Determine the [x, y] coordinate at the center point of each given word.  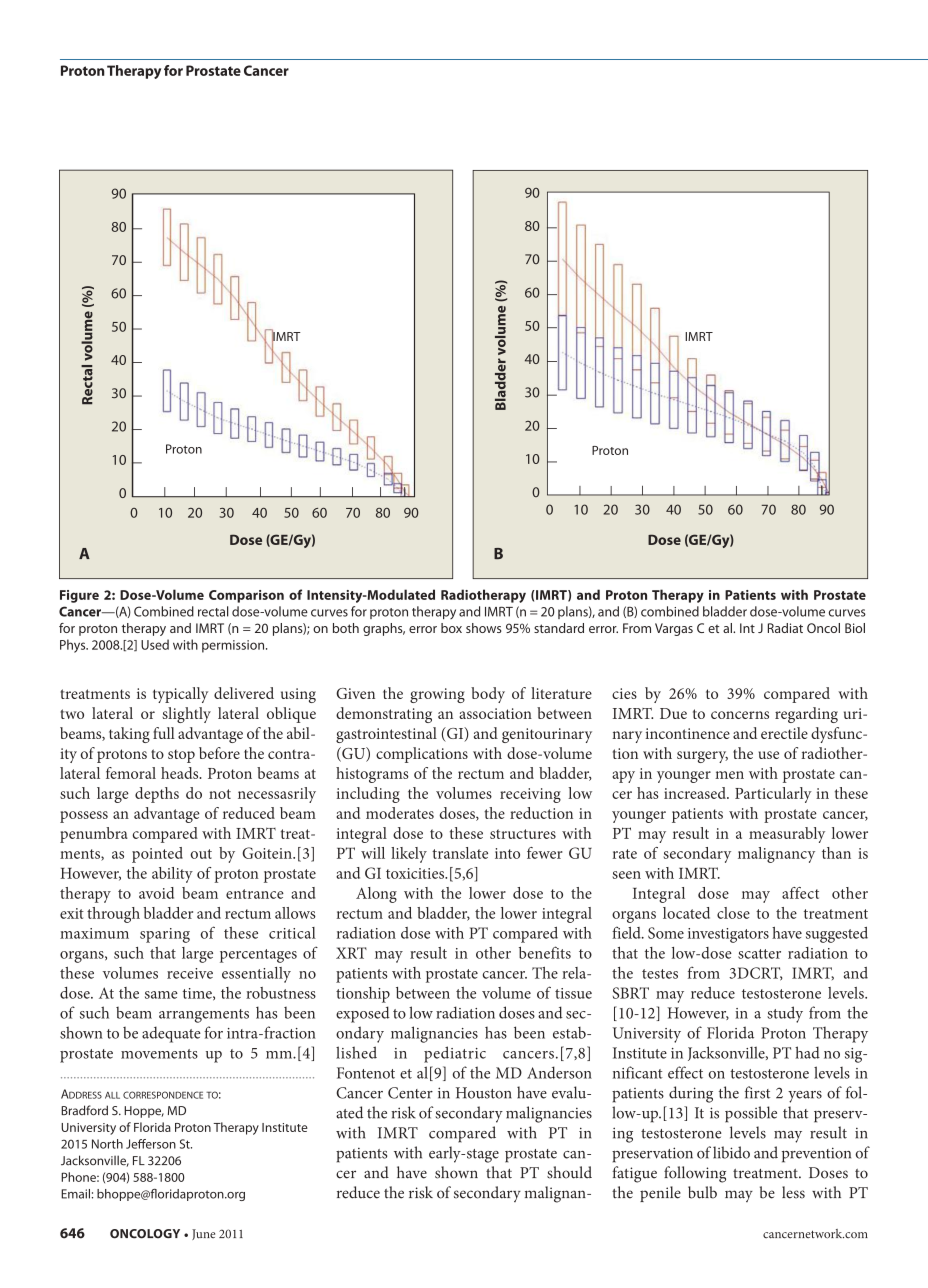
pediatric [455, 1054]
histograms [372, 775]
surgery [702, 757]
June [203, 1234]
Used [155, 644]
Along [376, 895]
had [807, 1052]
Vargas [674, 629]
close [733, 913]
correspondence [163, 1095]
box [451, 628]
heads [181, 773]
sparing [165, 935]
